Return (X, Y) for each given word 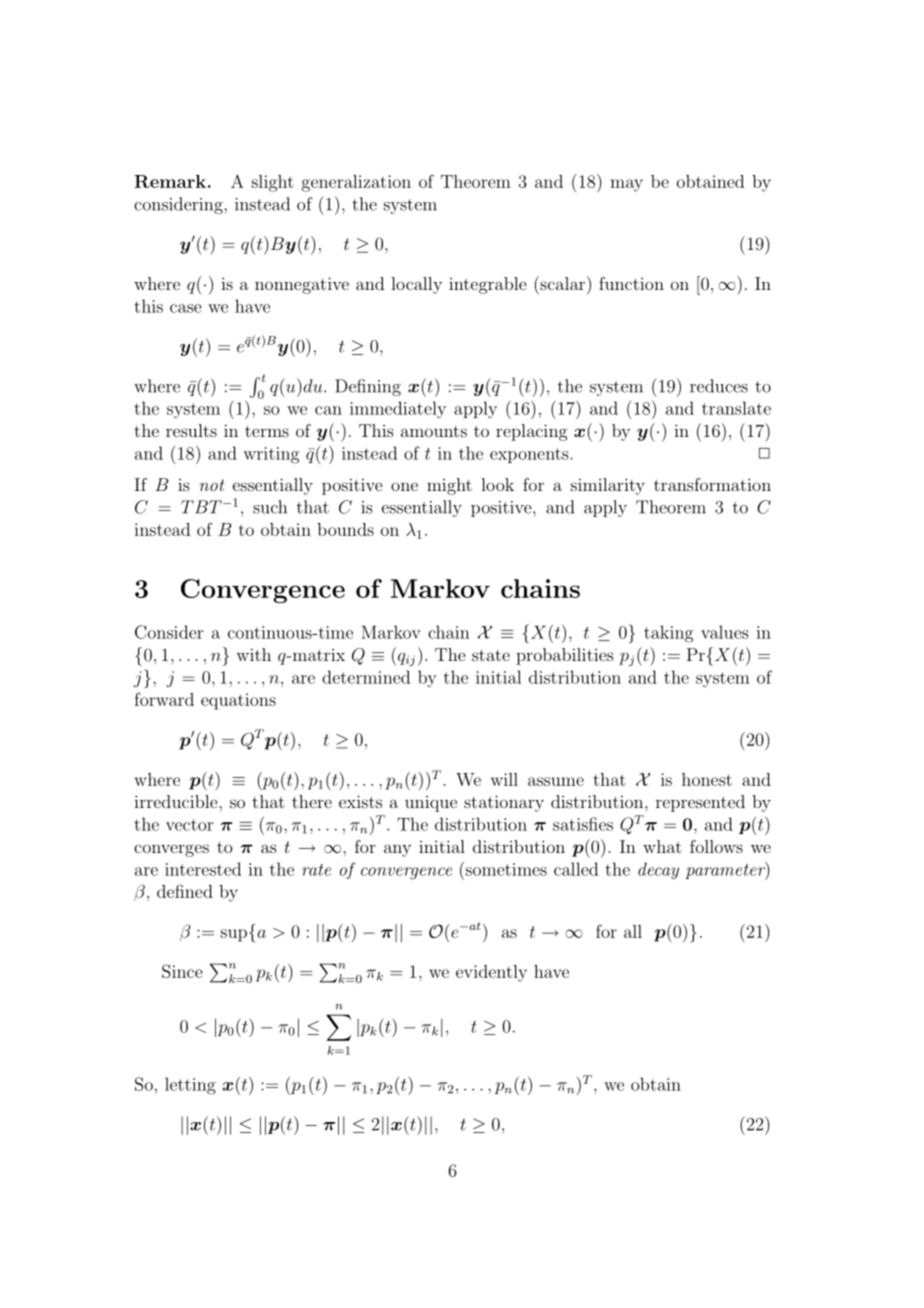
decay (658, 871)
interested (203, 869)
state (491, 655)
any (397, 850)
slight (273, 183)
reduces (719, 386)
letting (190, 1086)
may (626, 185)
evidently (491, 973)
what (662, 846)
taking (668, 634)
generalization (356, 183)
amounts (434, 431)
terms (267, 431)
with (253, 654)
